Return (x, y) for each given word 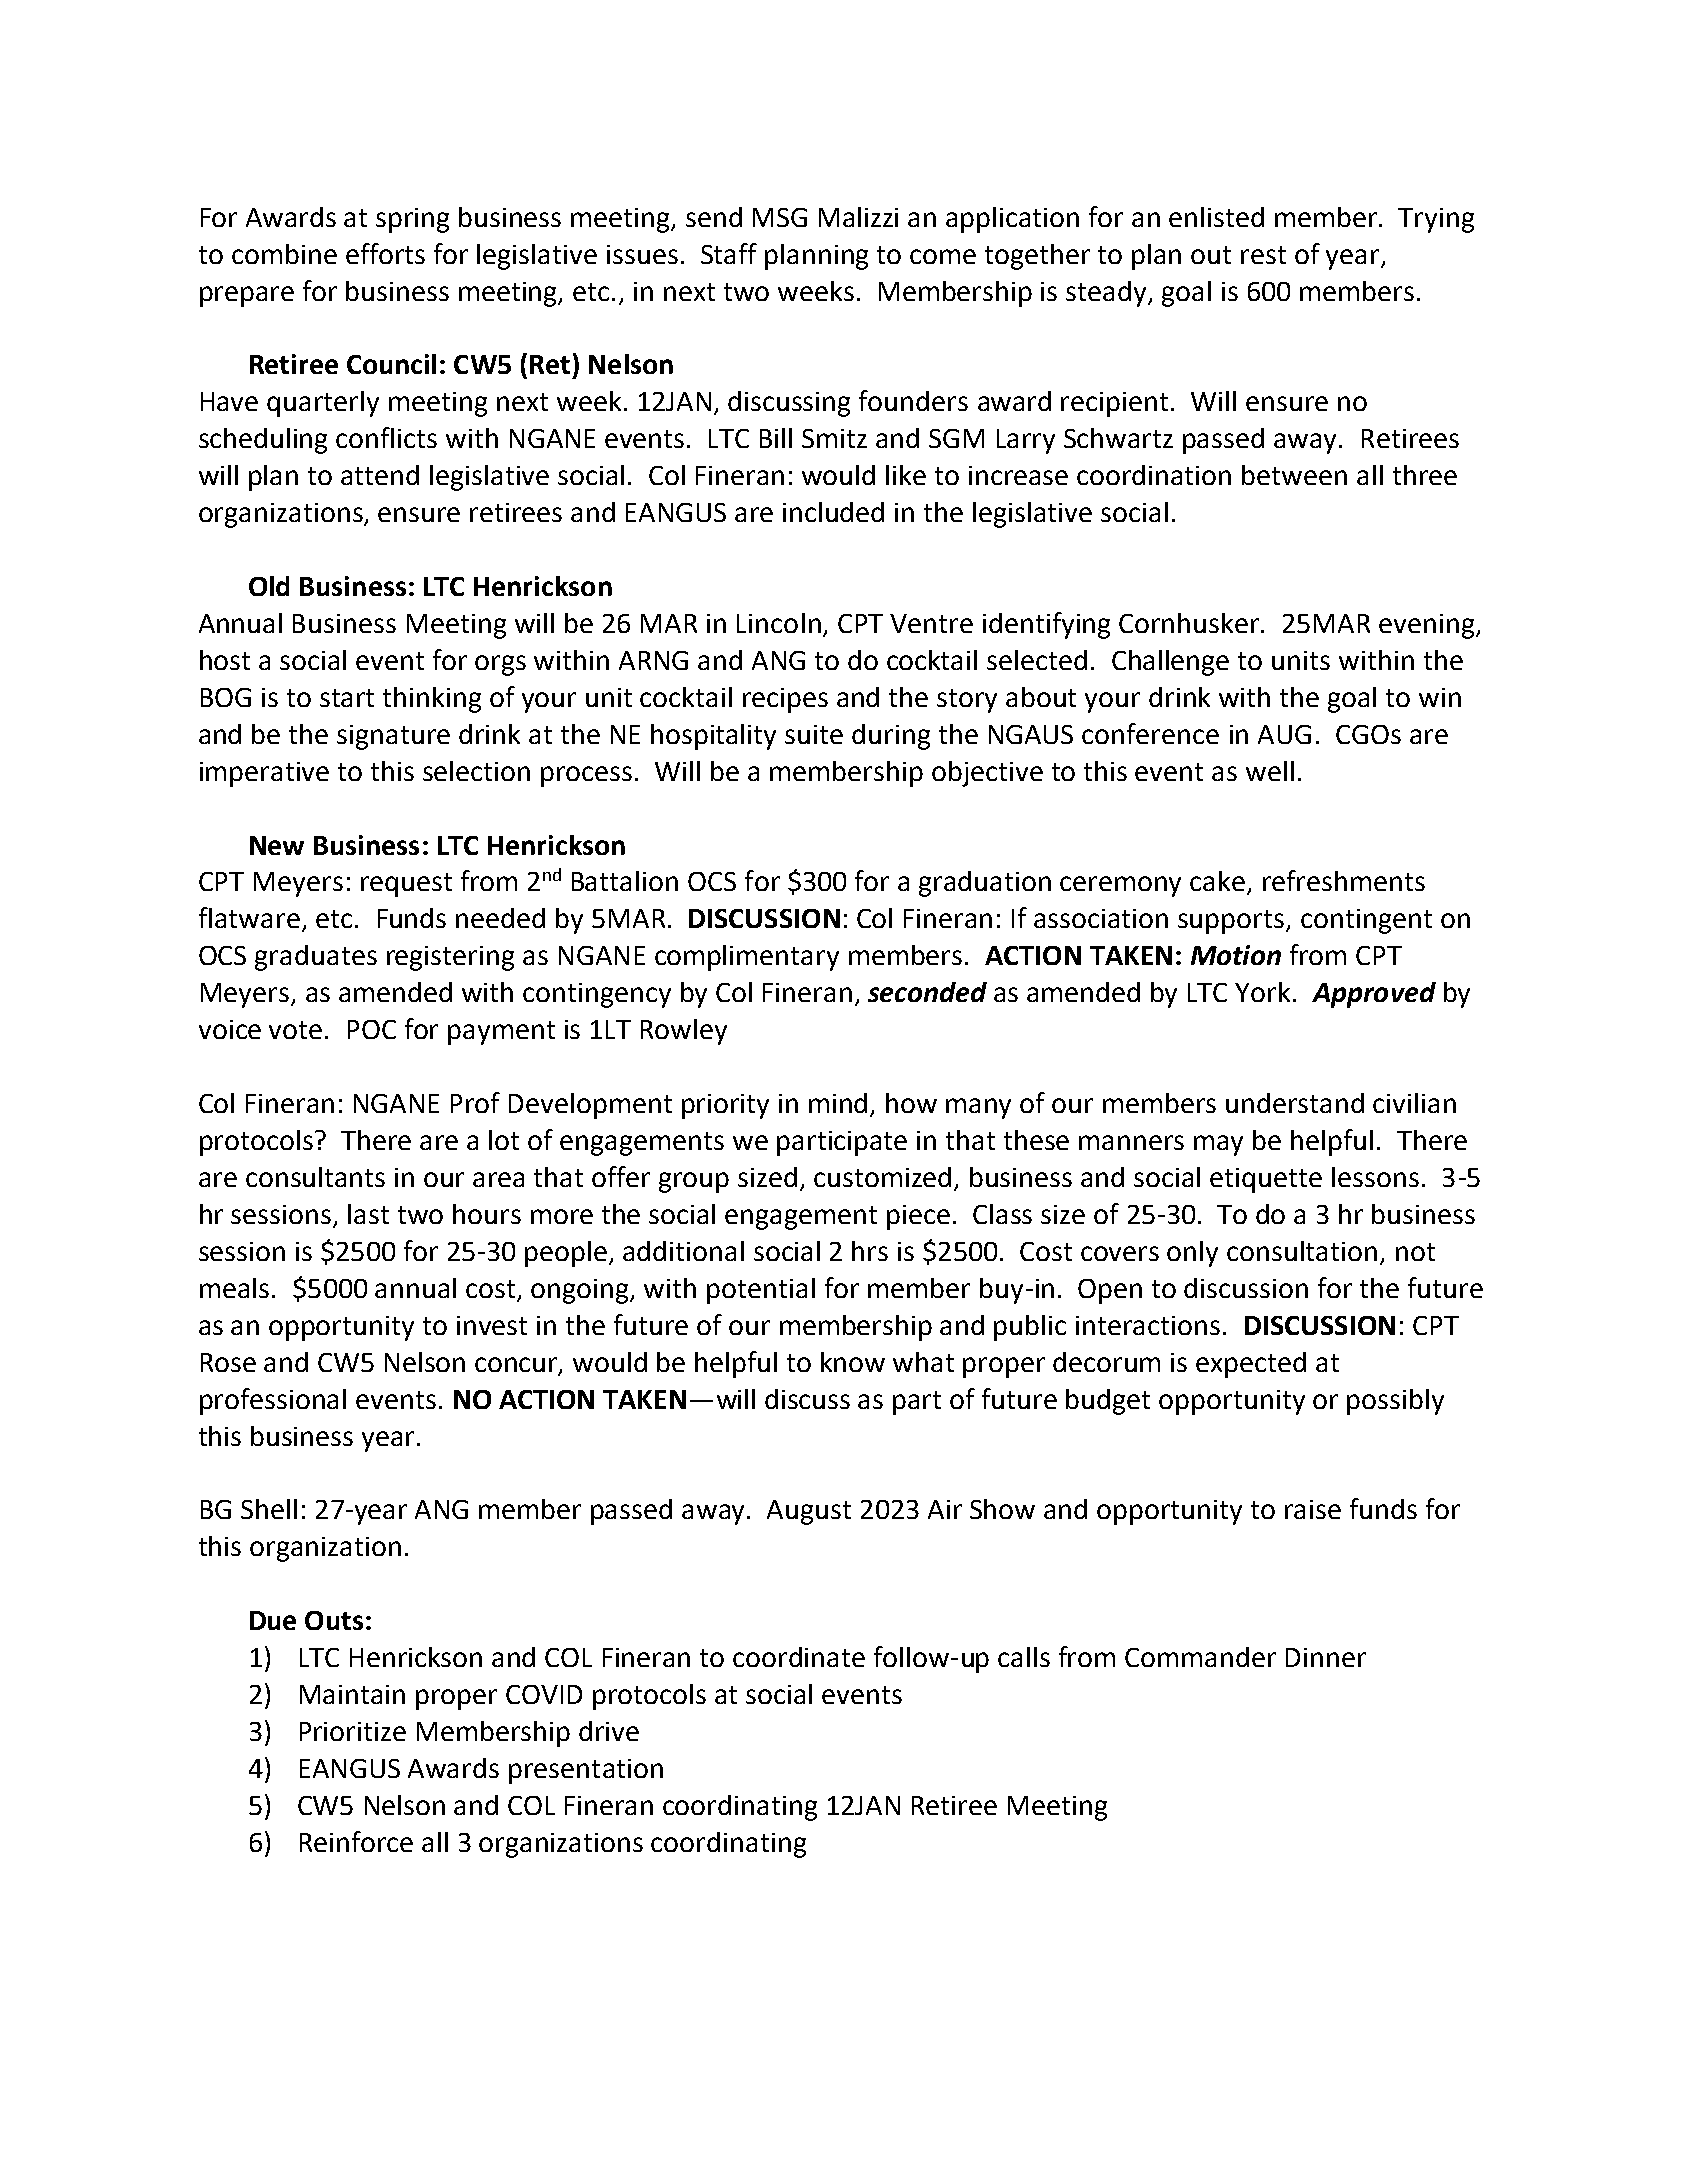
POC (372, 1029)
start (347, 698)
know (853, 1362)
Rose (228, 1362)
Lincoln (779, 623)
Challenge (1170, 663)
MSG (780, 217)
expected (1251, 1365)
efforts (385, 253)
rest (1263, 255)
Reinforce (356, 1841)
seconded (927, 992)
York (1262, 992)
